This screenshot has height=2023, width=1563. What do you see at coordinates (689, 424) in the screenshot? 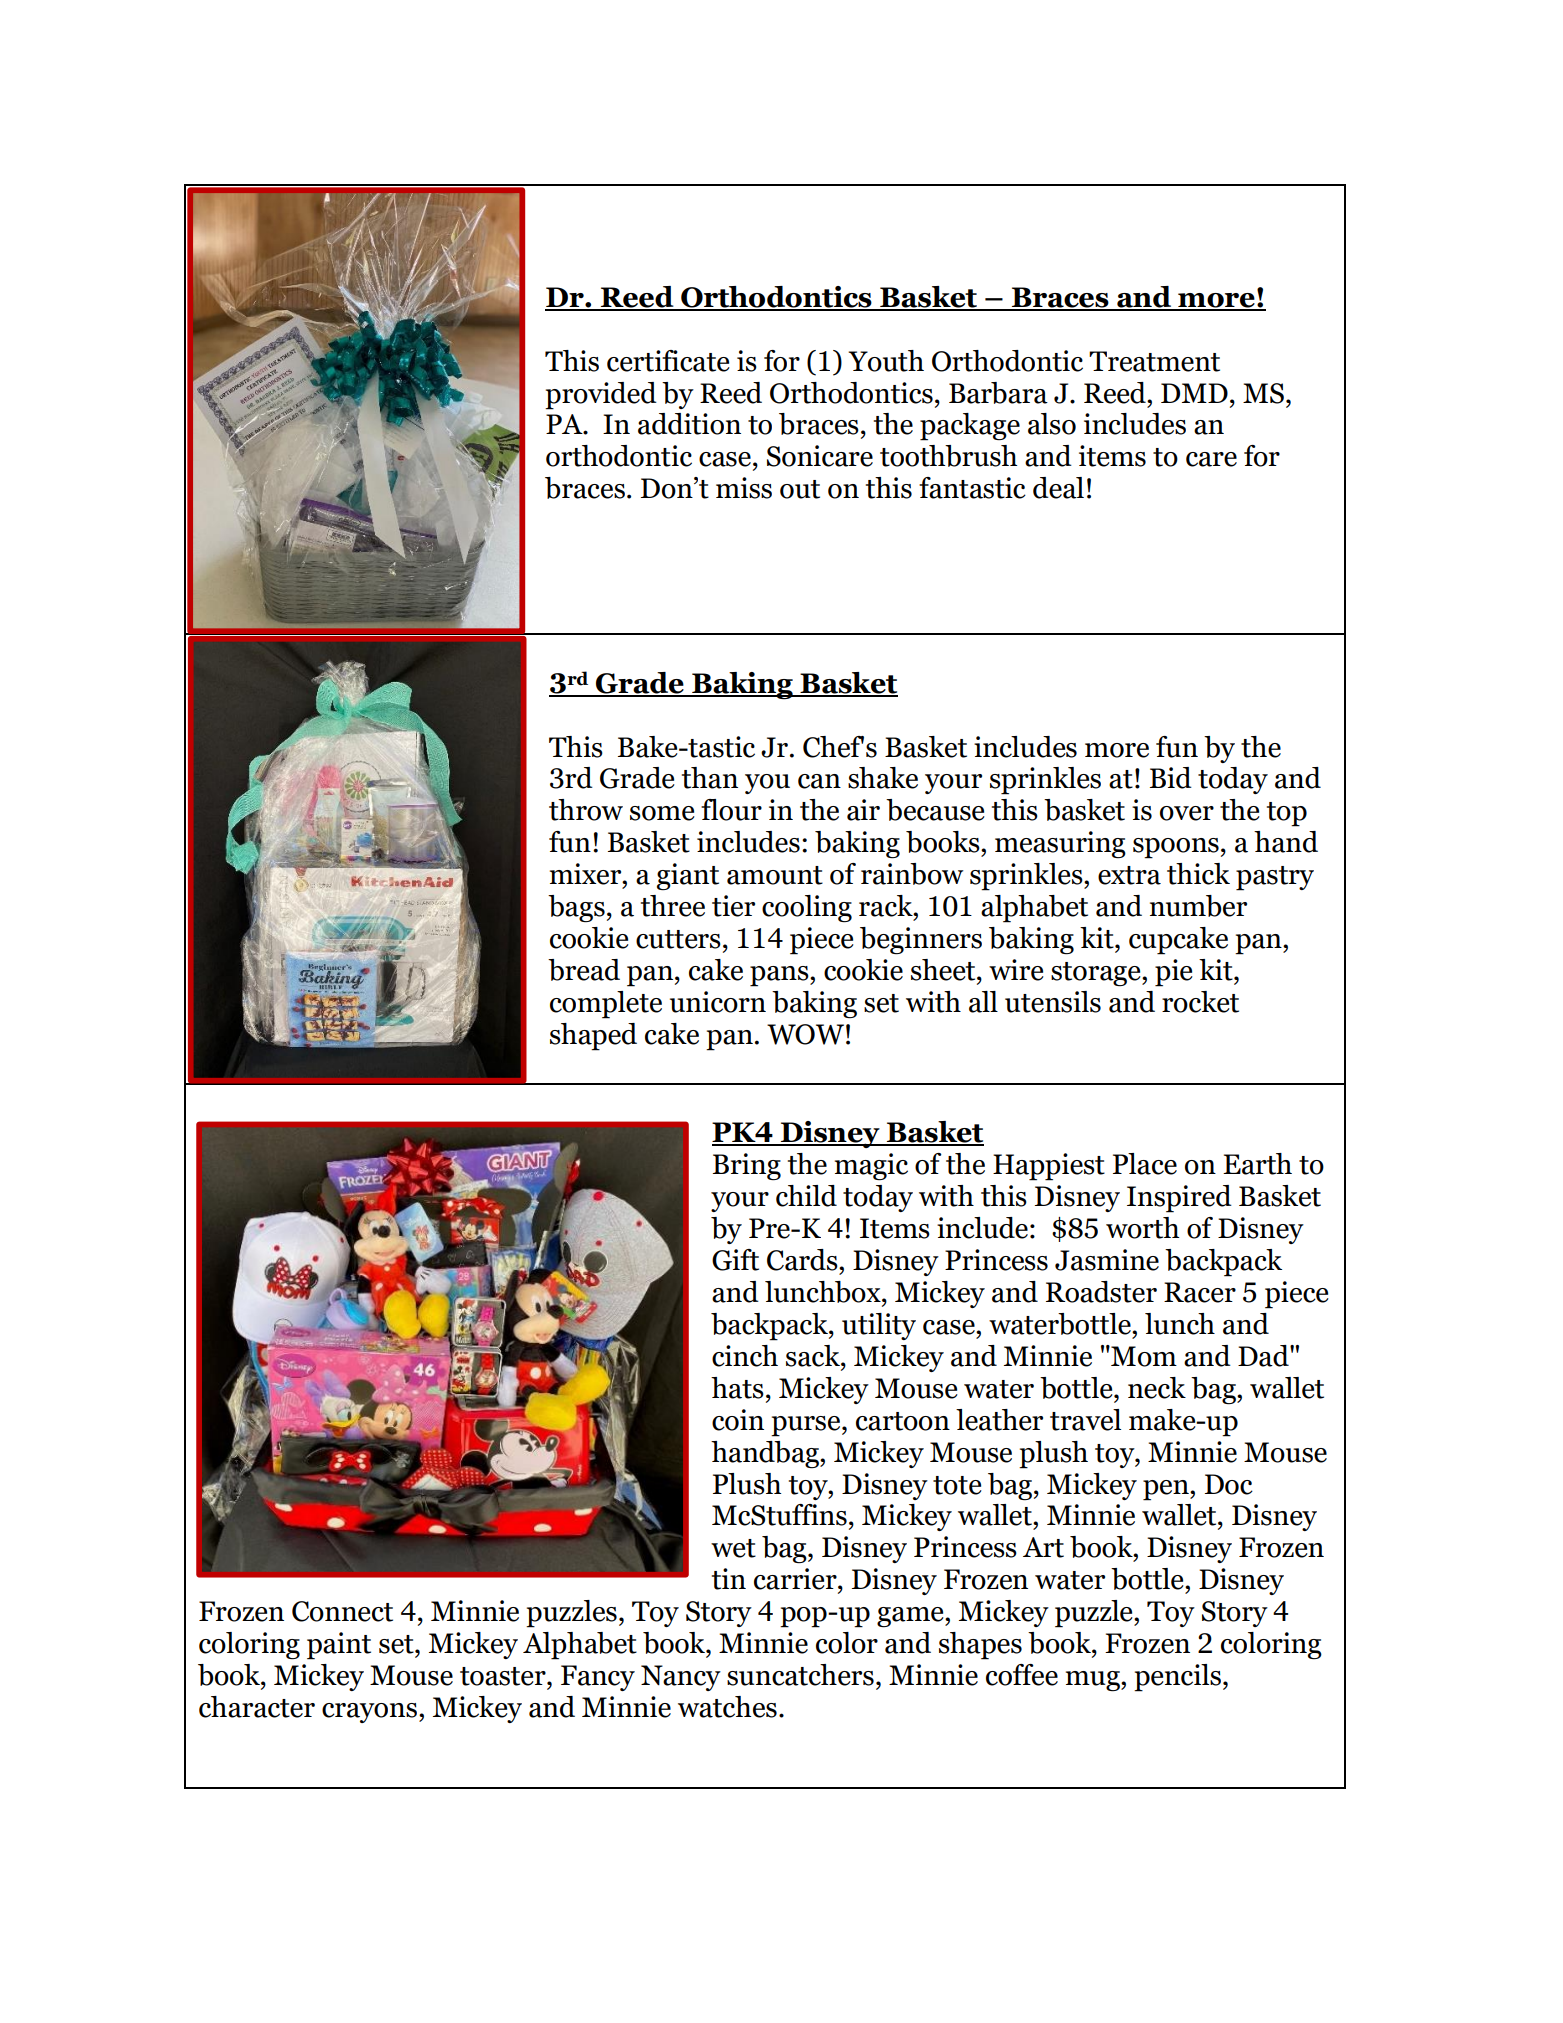
I see `addition` at bounding box center [689, 424].
